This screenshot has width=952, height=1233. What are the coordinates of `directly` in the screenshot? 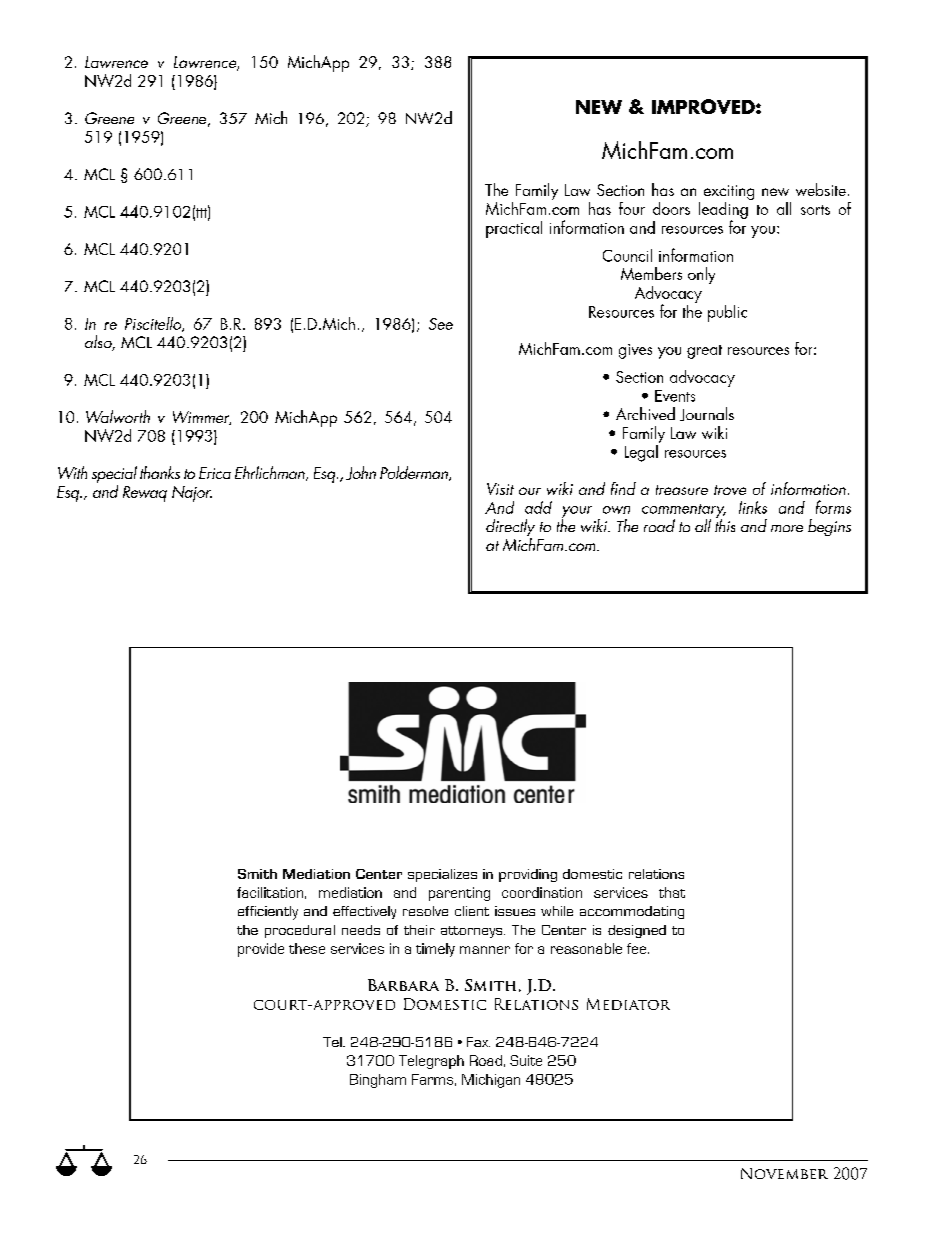 It's located at (510, 529).
